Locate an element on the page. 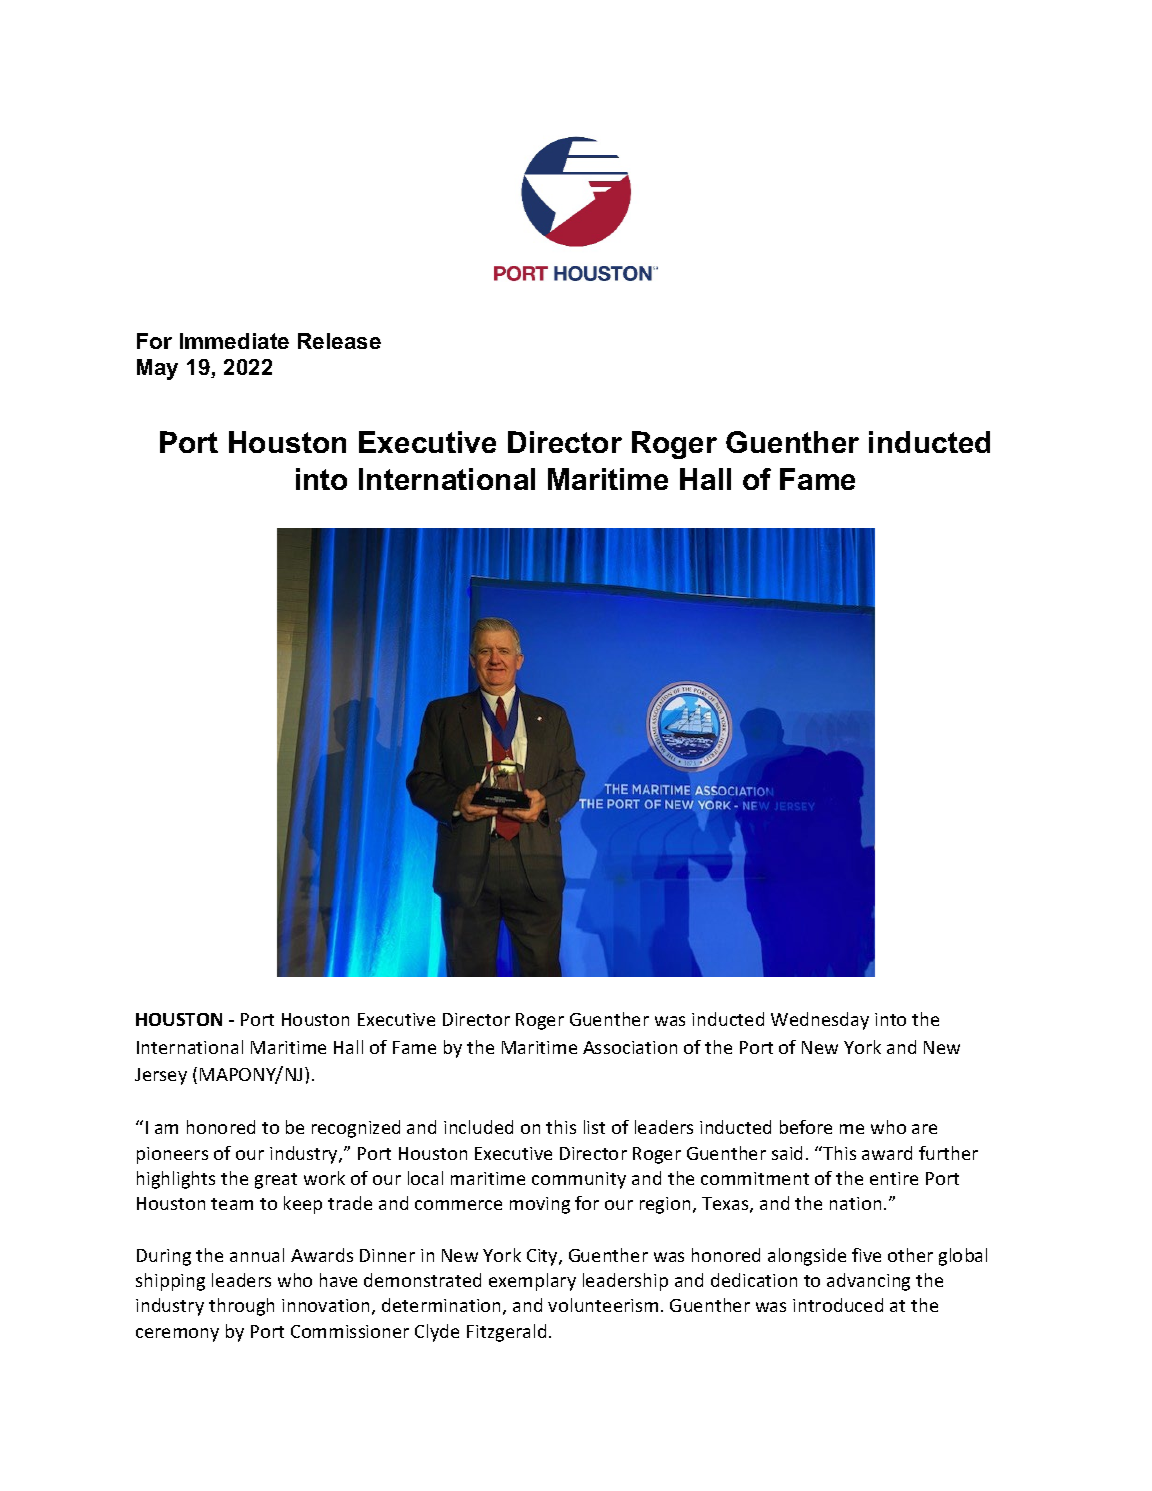  Immediate is located at coordinates (234, 341).
